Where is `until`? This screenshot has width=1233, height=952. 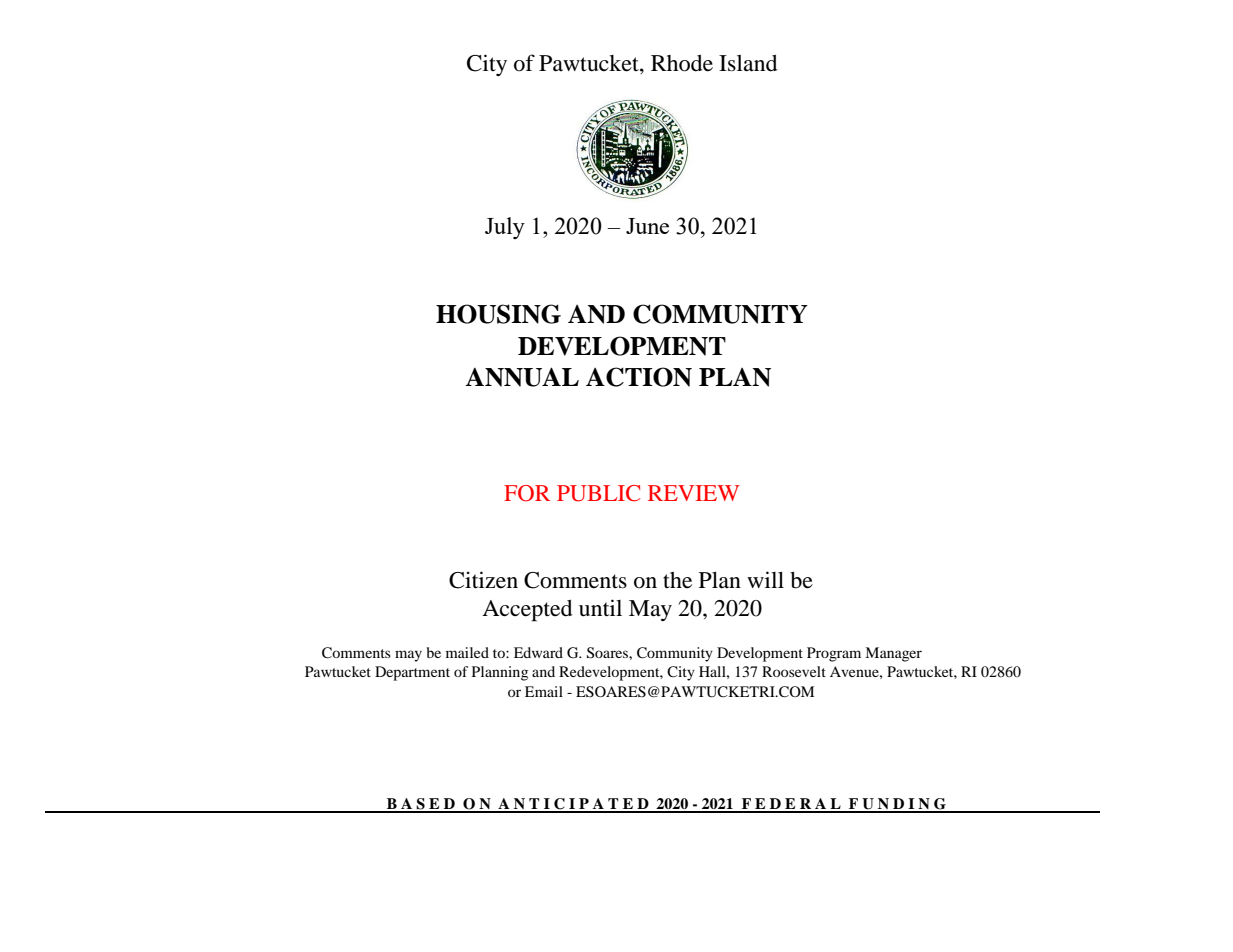 until is located at coordinates (600, 608).
